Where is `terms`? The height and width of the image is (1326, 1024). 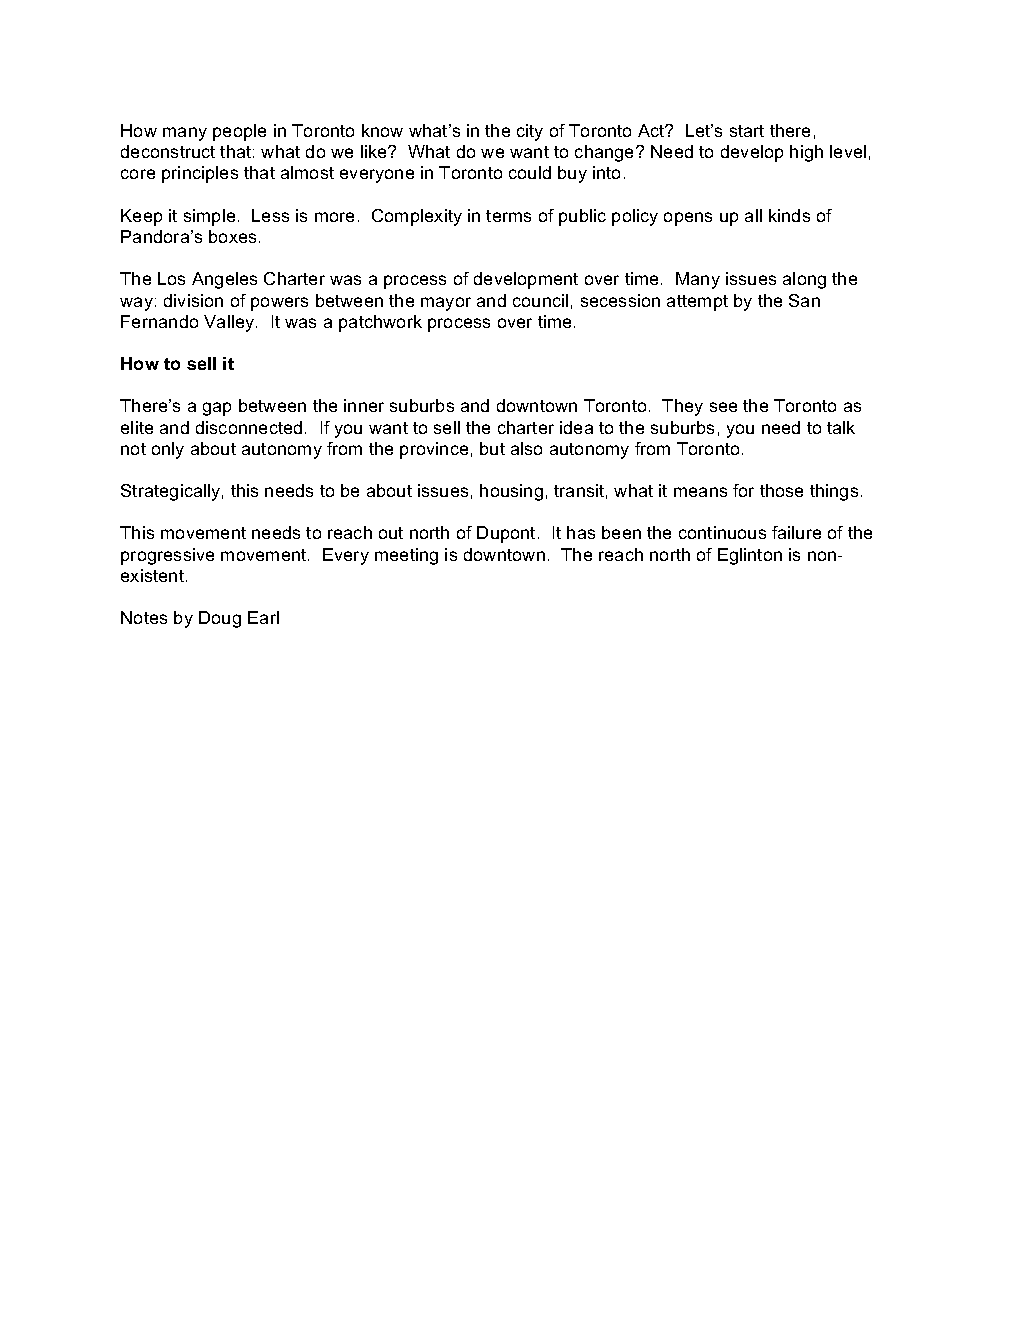 terms is located at coordinates (508, 216).
